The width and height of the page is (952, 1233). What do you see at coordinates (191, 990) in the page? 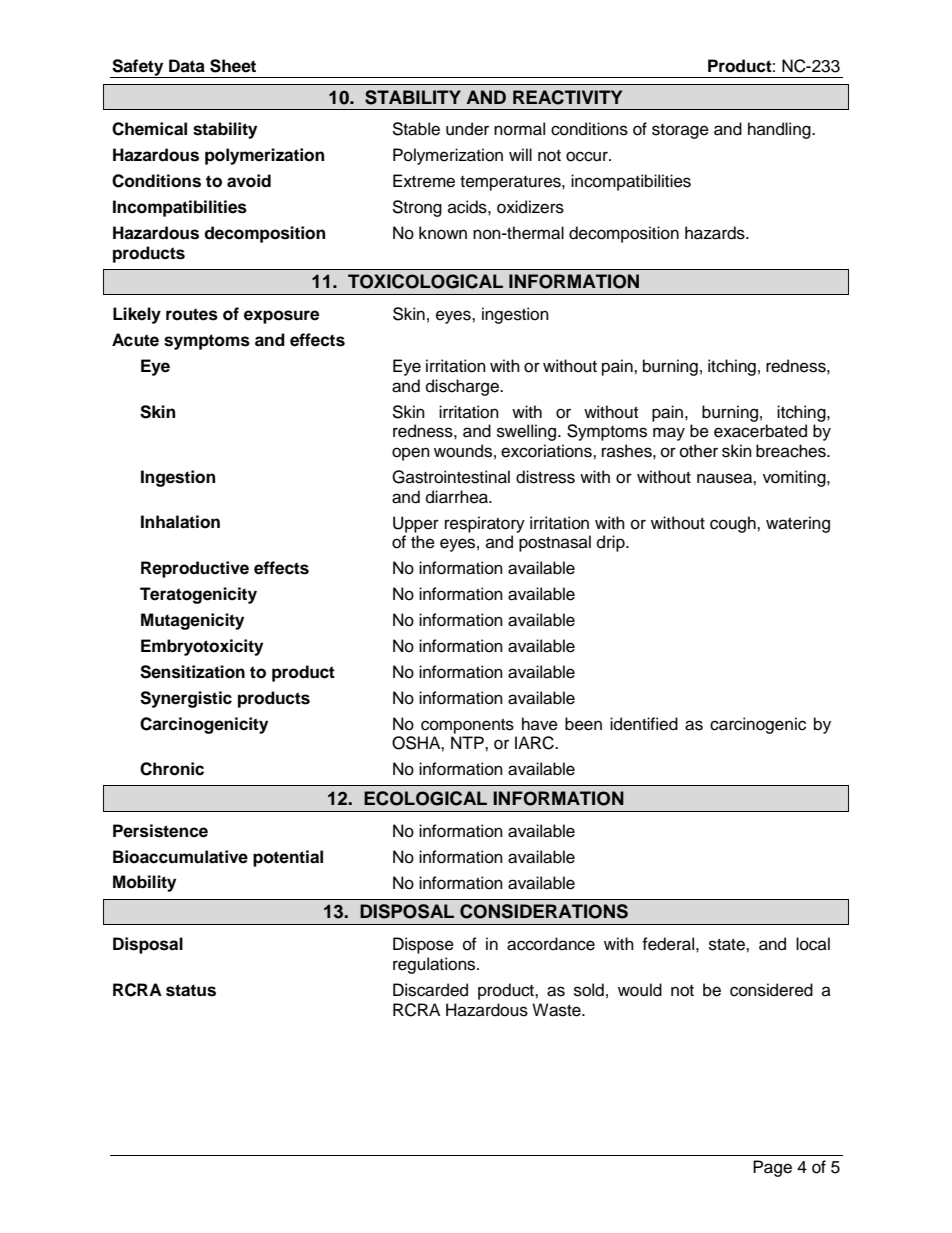
I see `status` at bounding box center [191, 990].
